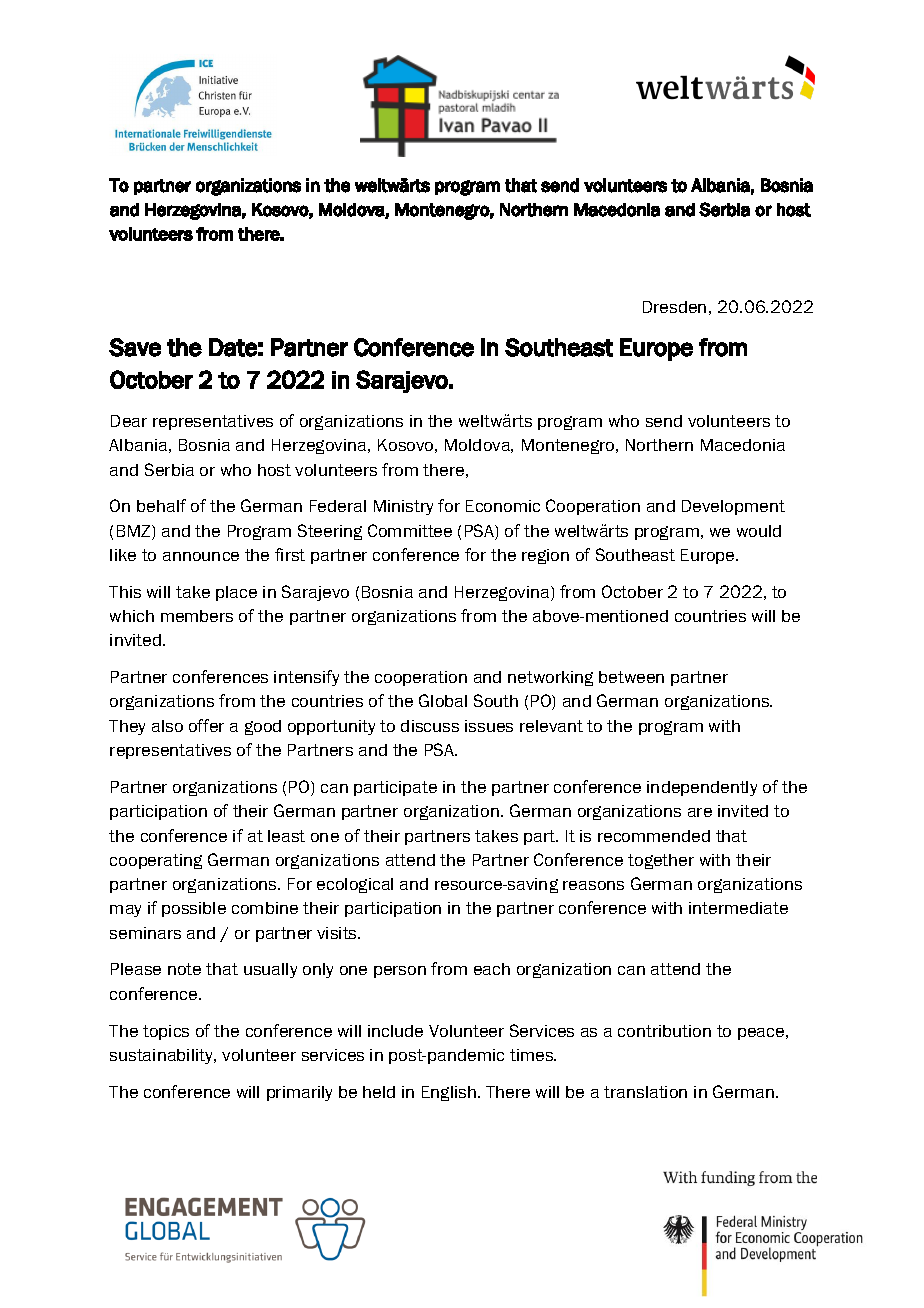 Image resolution: width=924 pixels, height=1308 pixels. What do you see at coordinates (206, 725) in the screenshot?
I see `offer` at bounding box center [206, 725].
